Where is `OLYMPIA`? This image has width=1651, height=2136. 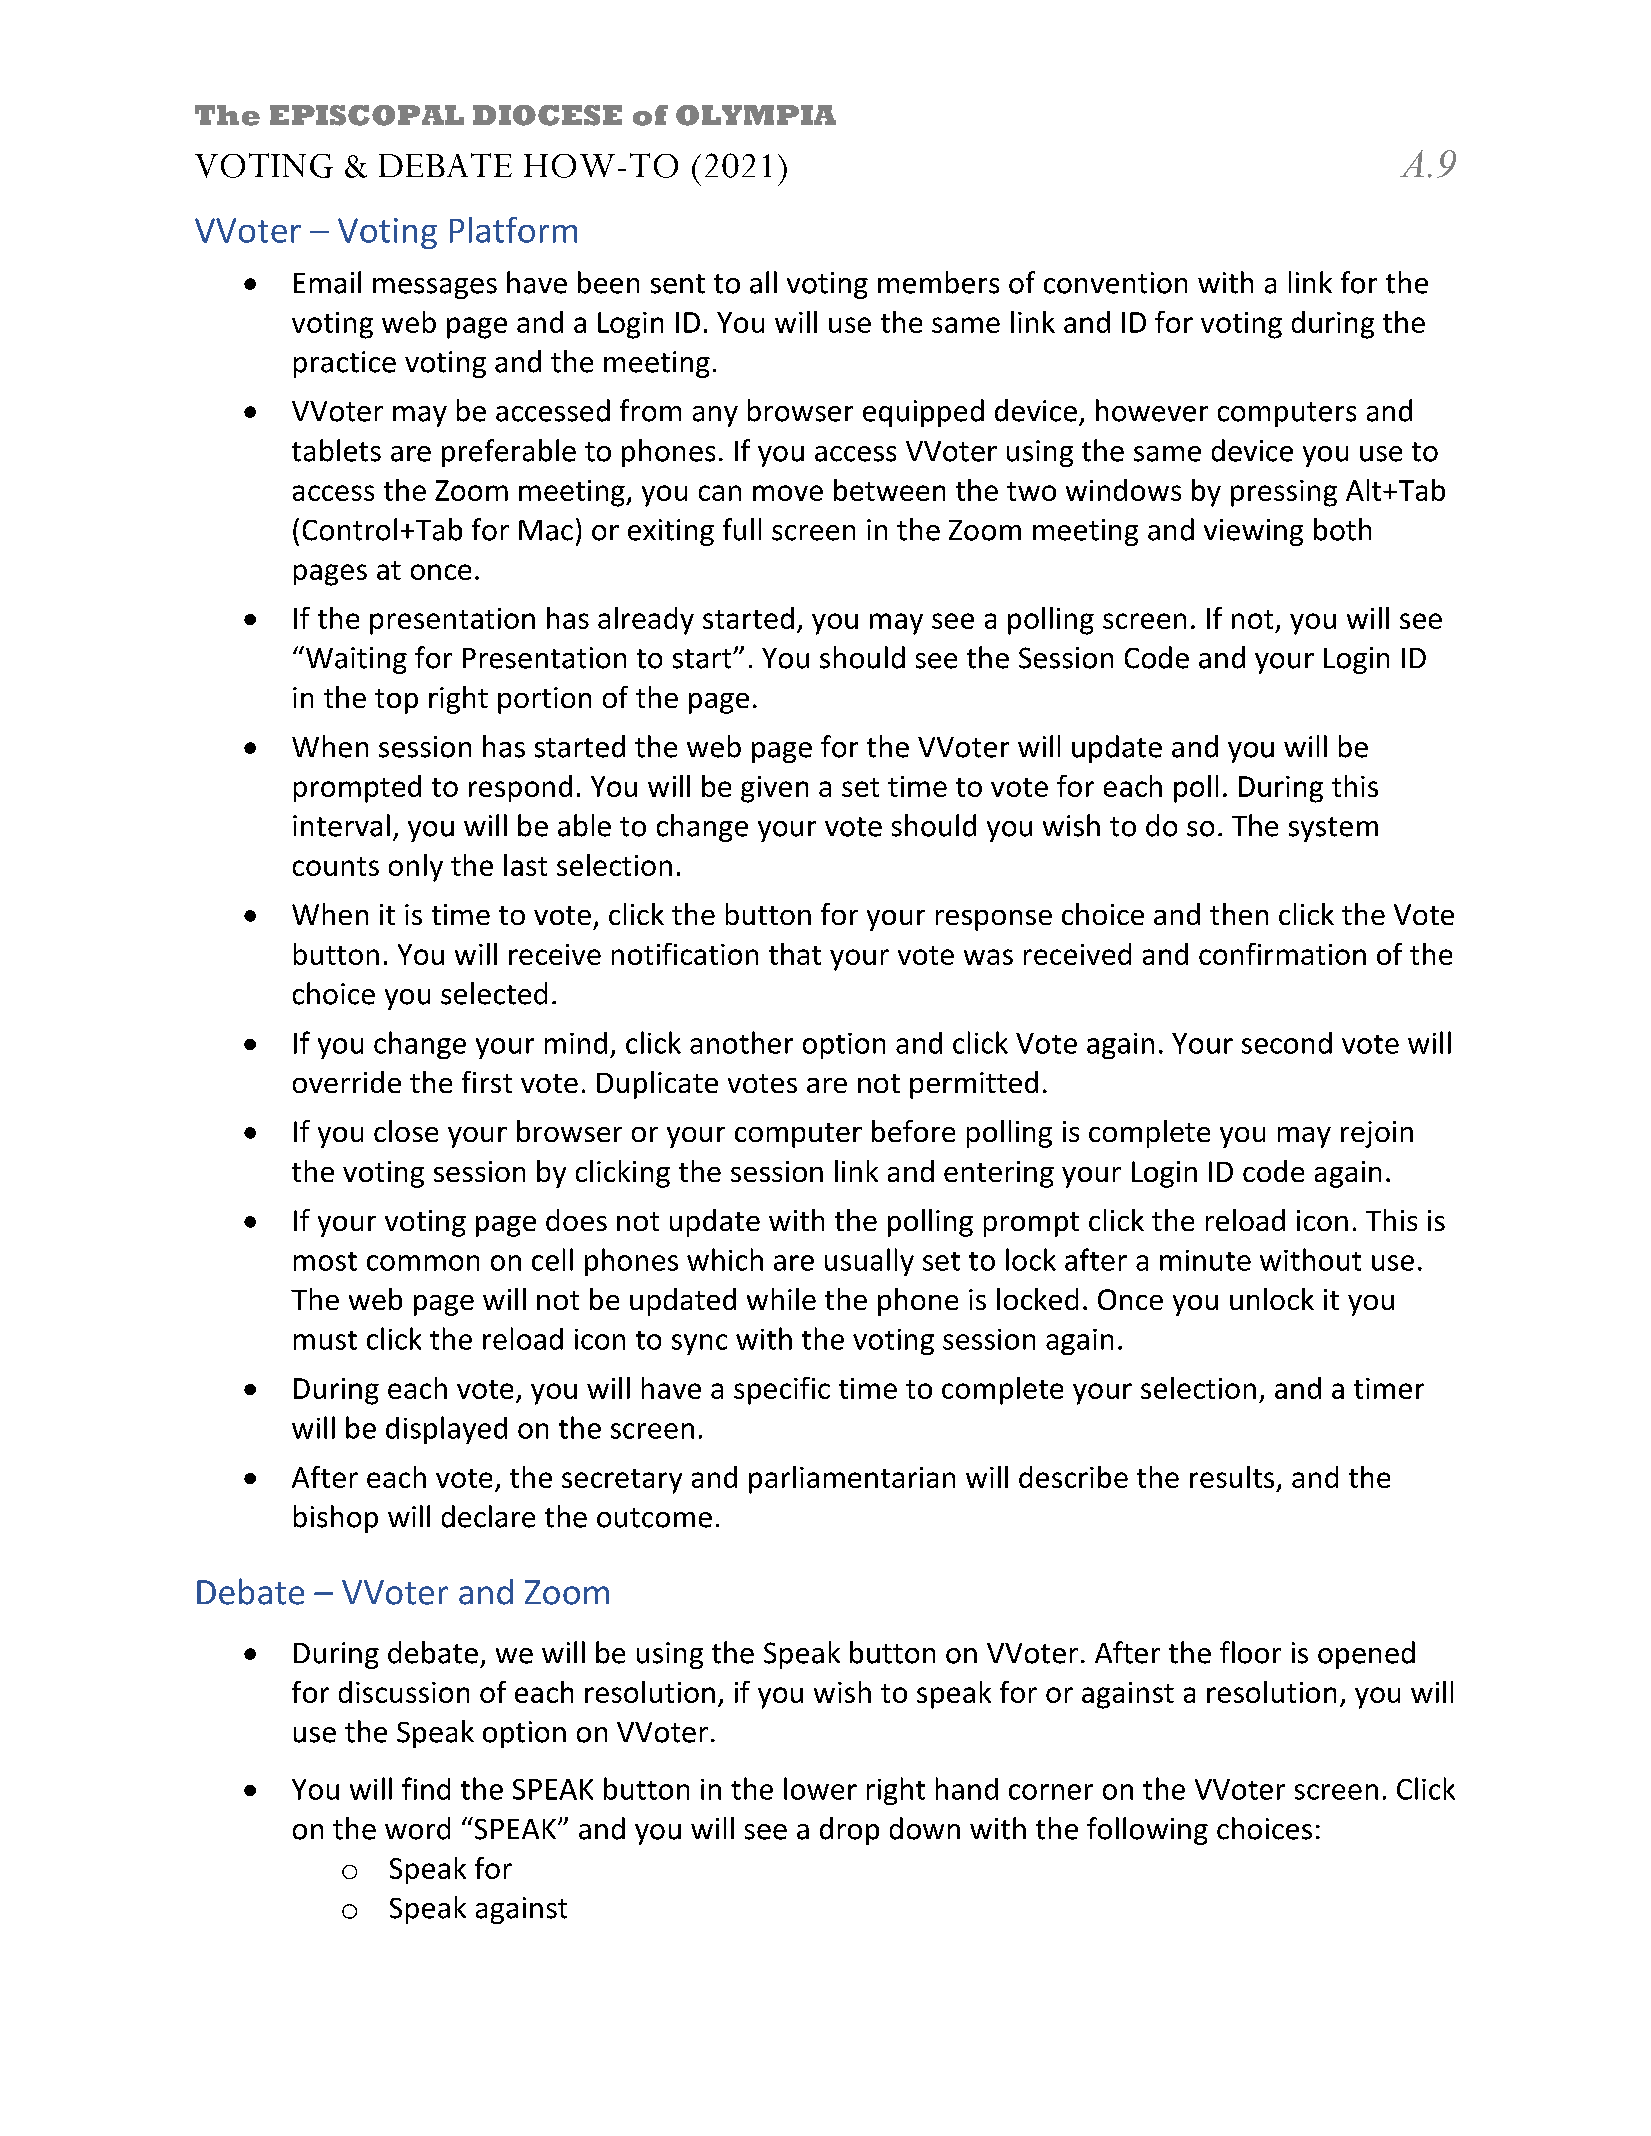
OLYMPIA is located at coordinates (756, 115).
